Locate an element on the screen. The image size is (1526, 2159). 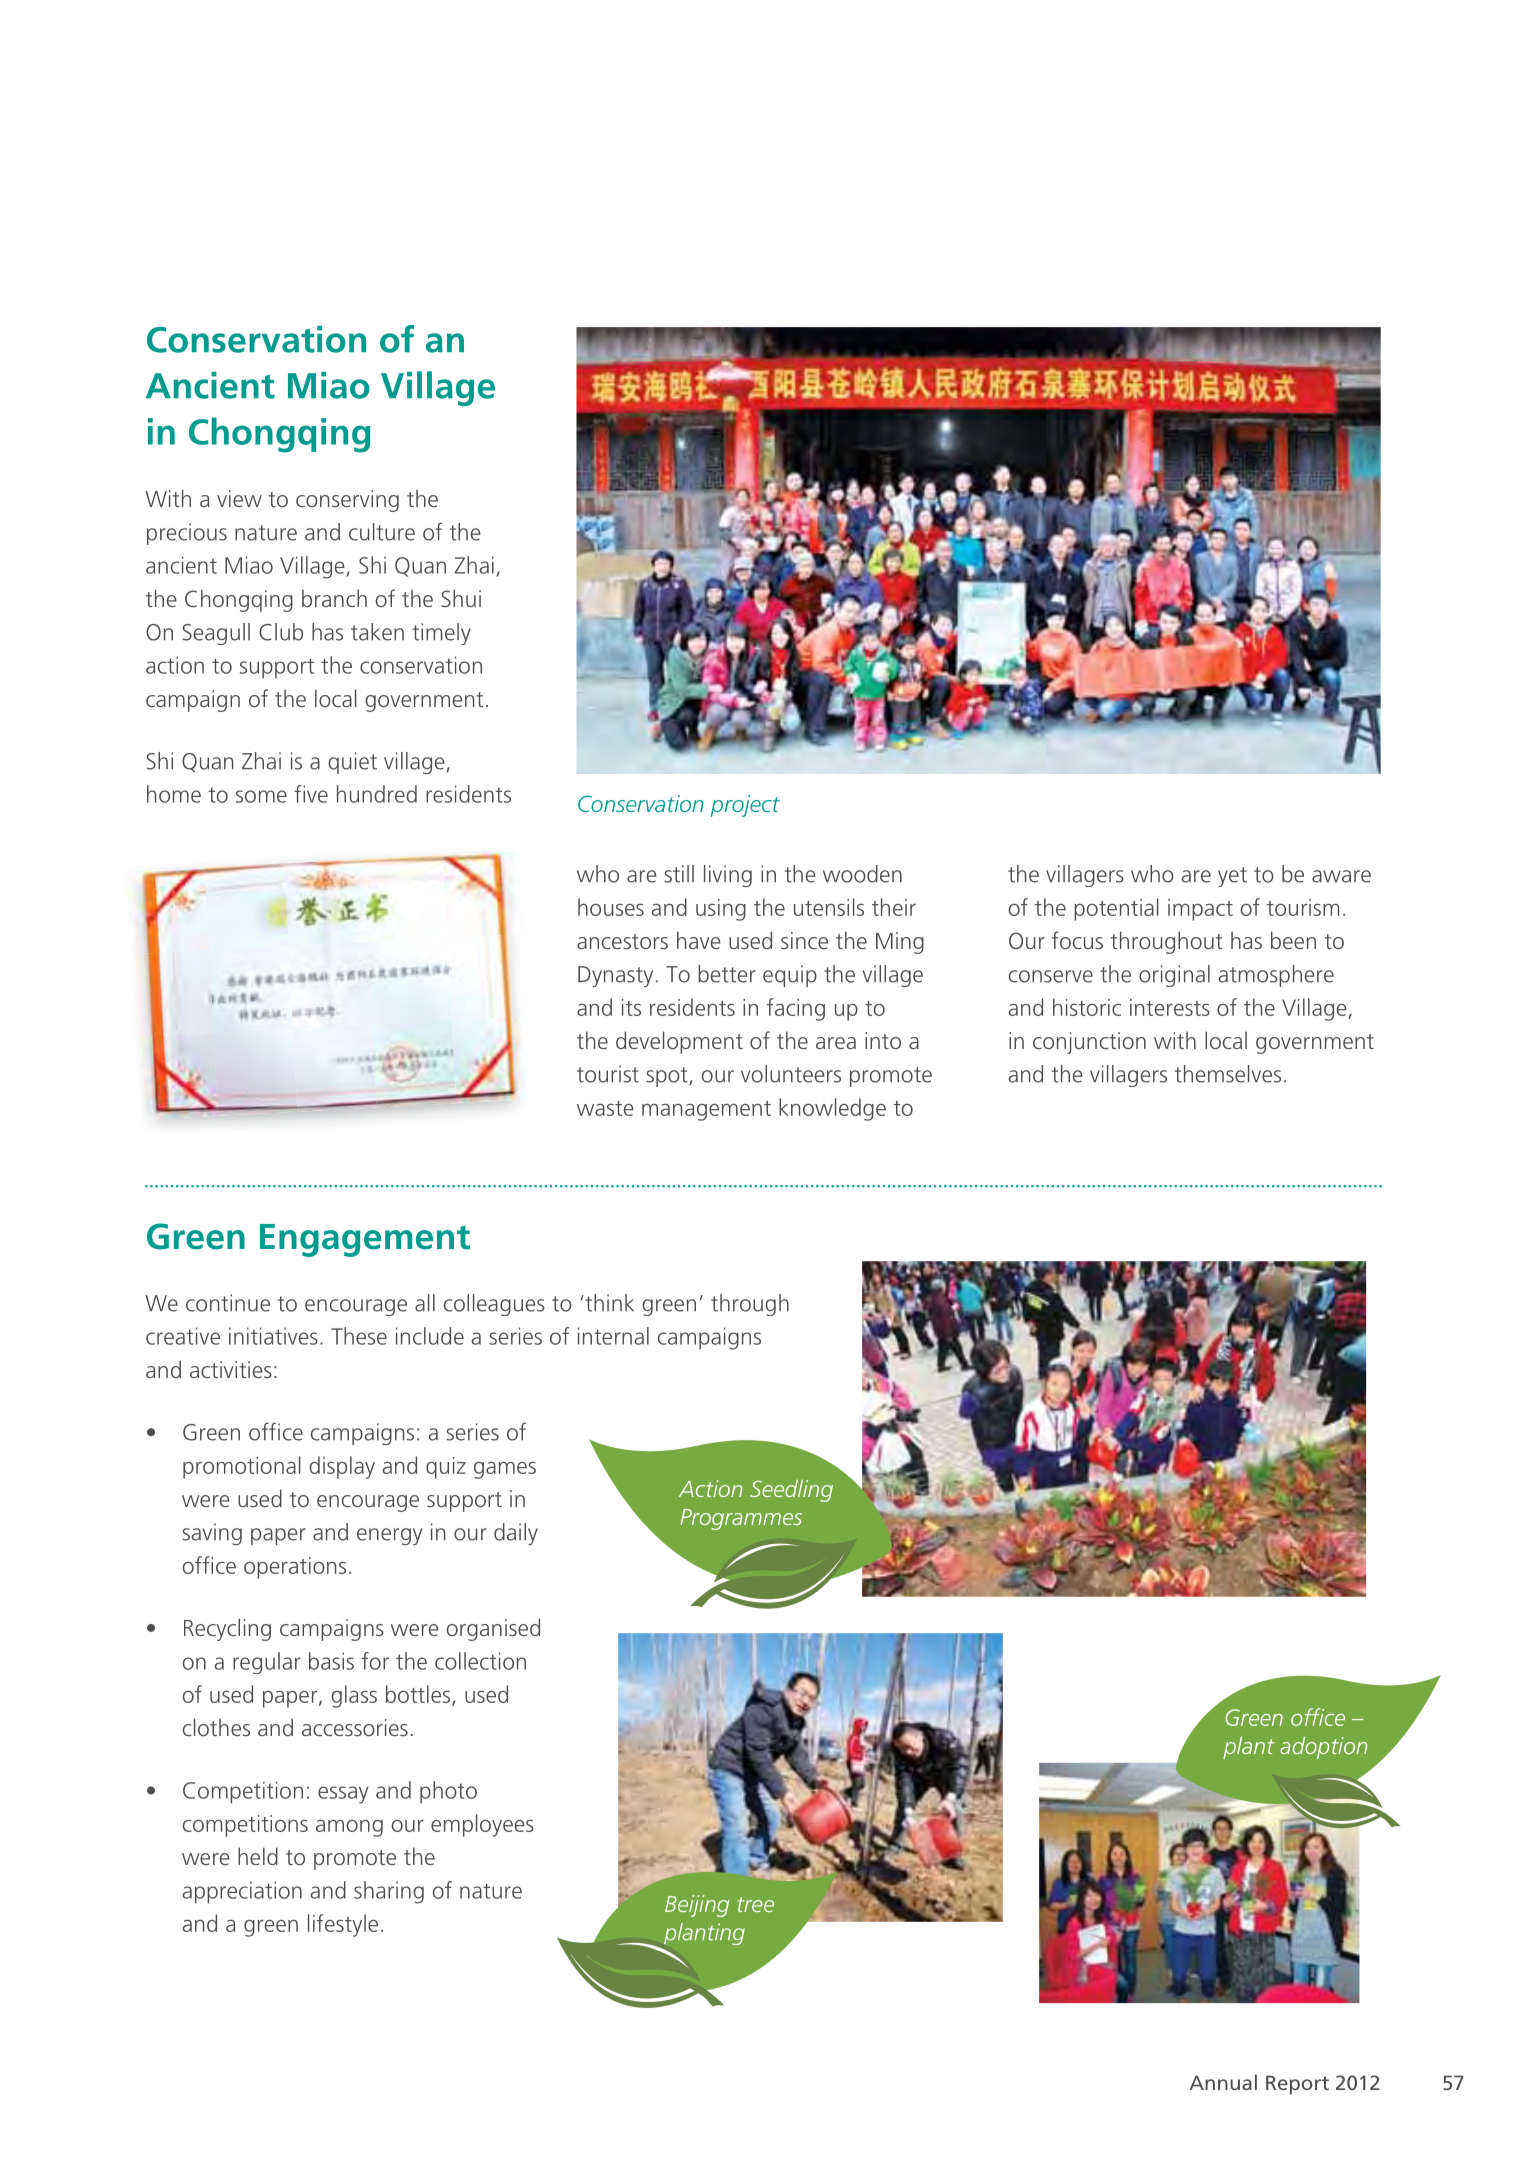
Engagement is located at coordinates (365, 1240).
